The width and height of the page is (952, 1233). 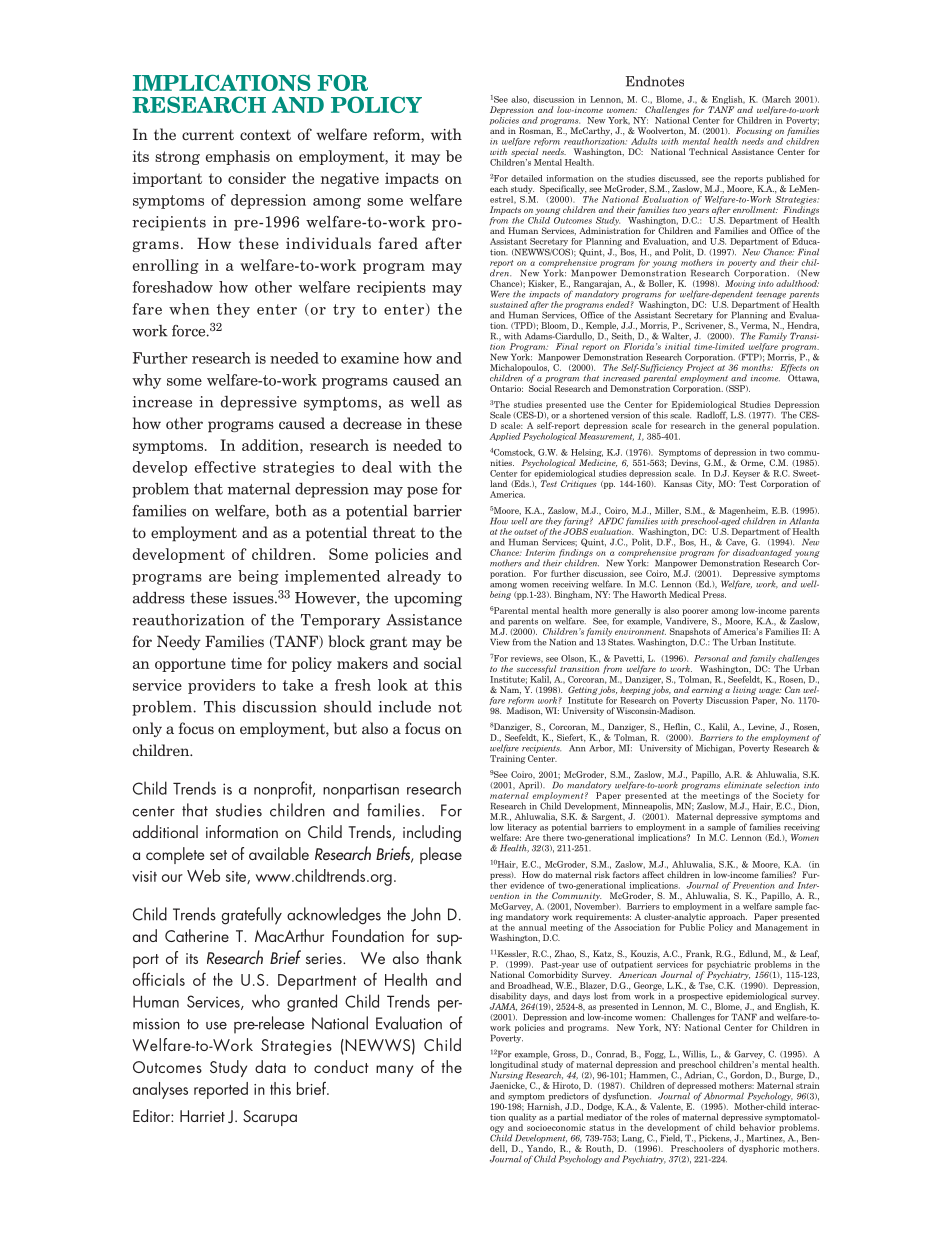 What do you see at coordinates (179, 642) in the page?
I see `Needy` at bounding box center [179, 642].
